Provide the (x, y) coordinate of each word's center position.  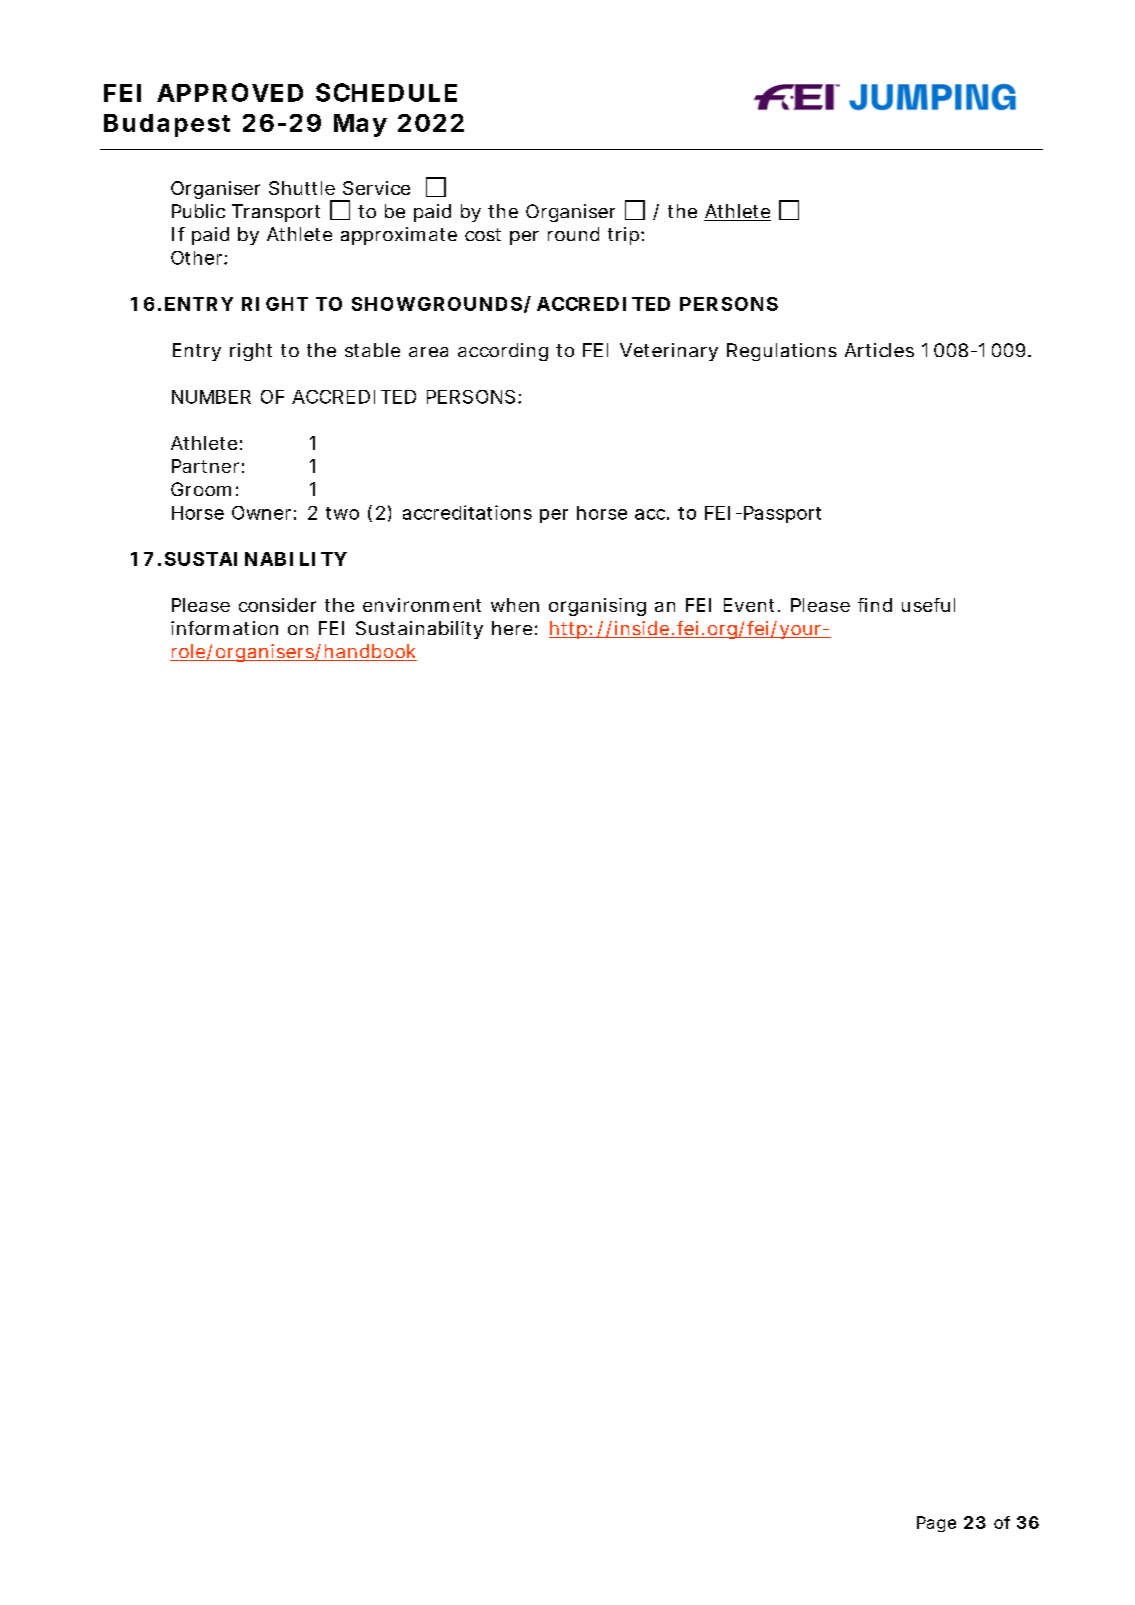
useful (928, 605)
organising (597, 607)
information (224, 628)
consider (277, 605)
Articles (879, 350)
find (875, 605)
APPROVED (230, 92)
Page (936, 1524)
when (515, 605)
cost (483, 234)
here (512, 628)
